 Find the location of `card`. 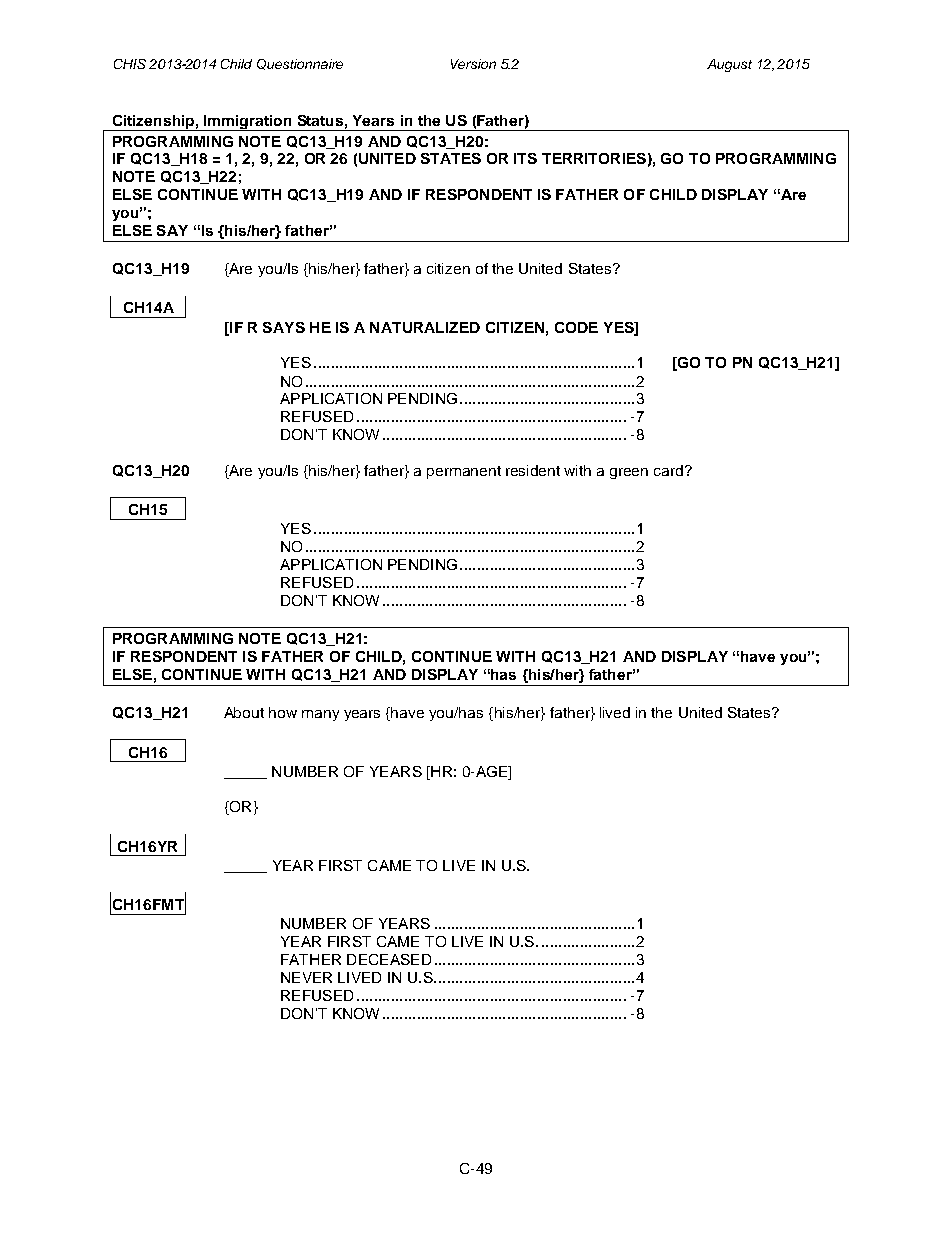

card is located at coordinates (670, 470).
